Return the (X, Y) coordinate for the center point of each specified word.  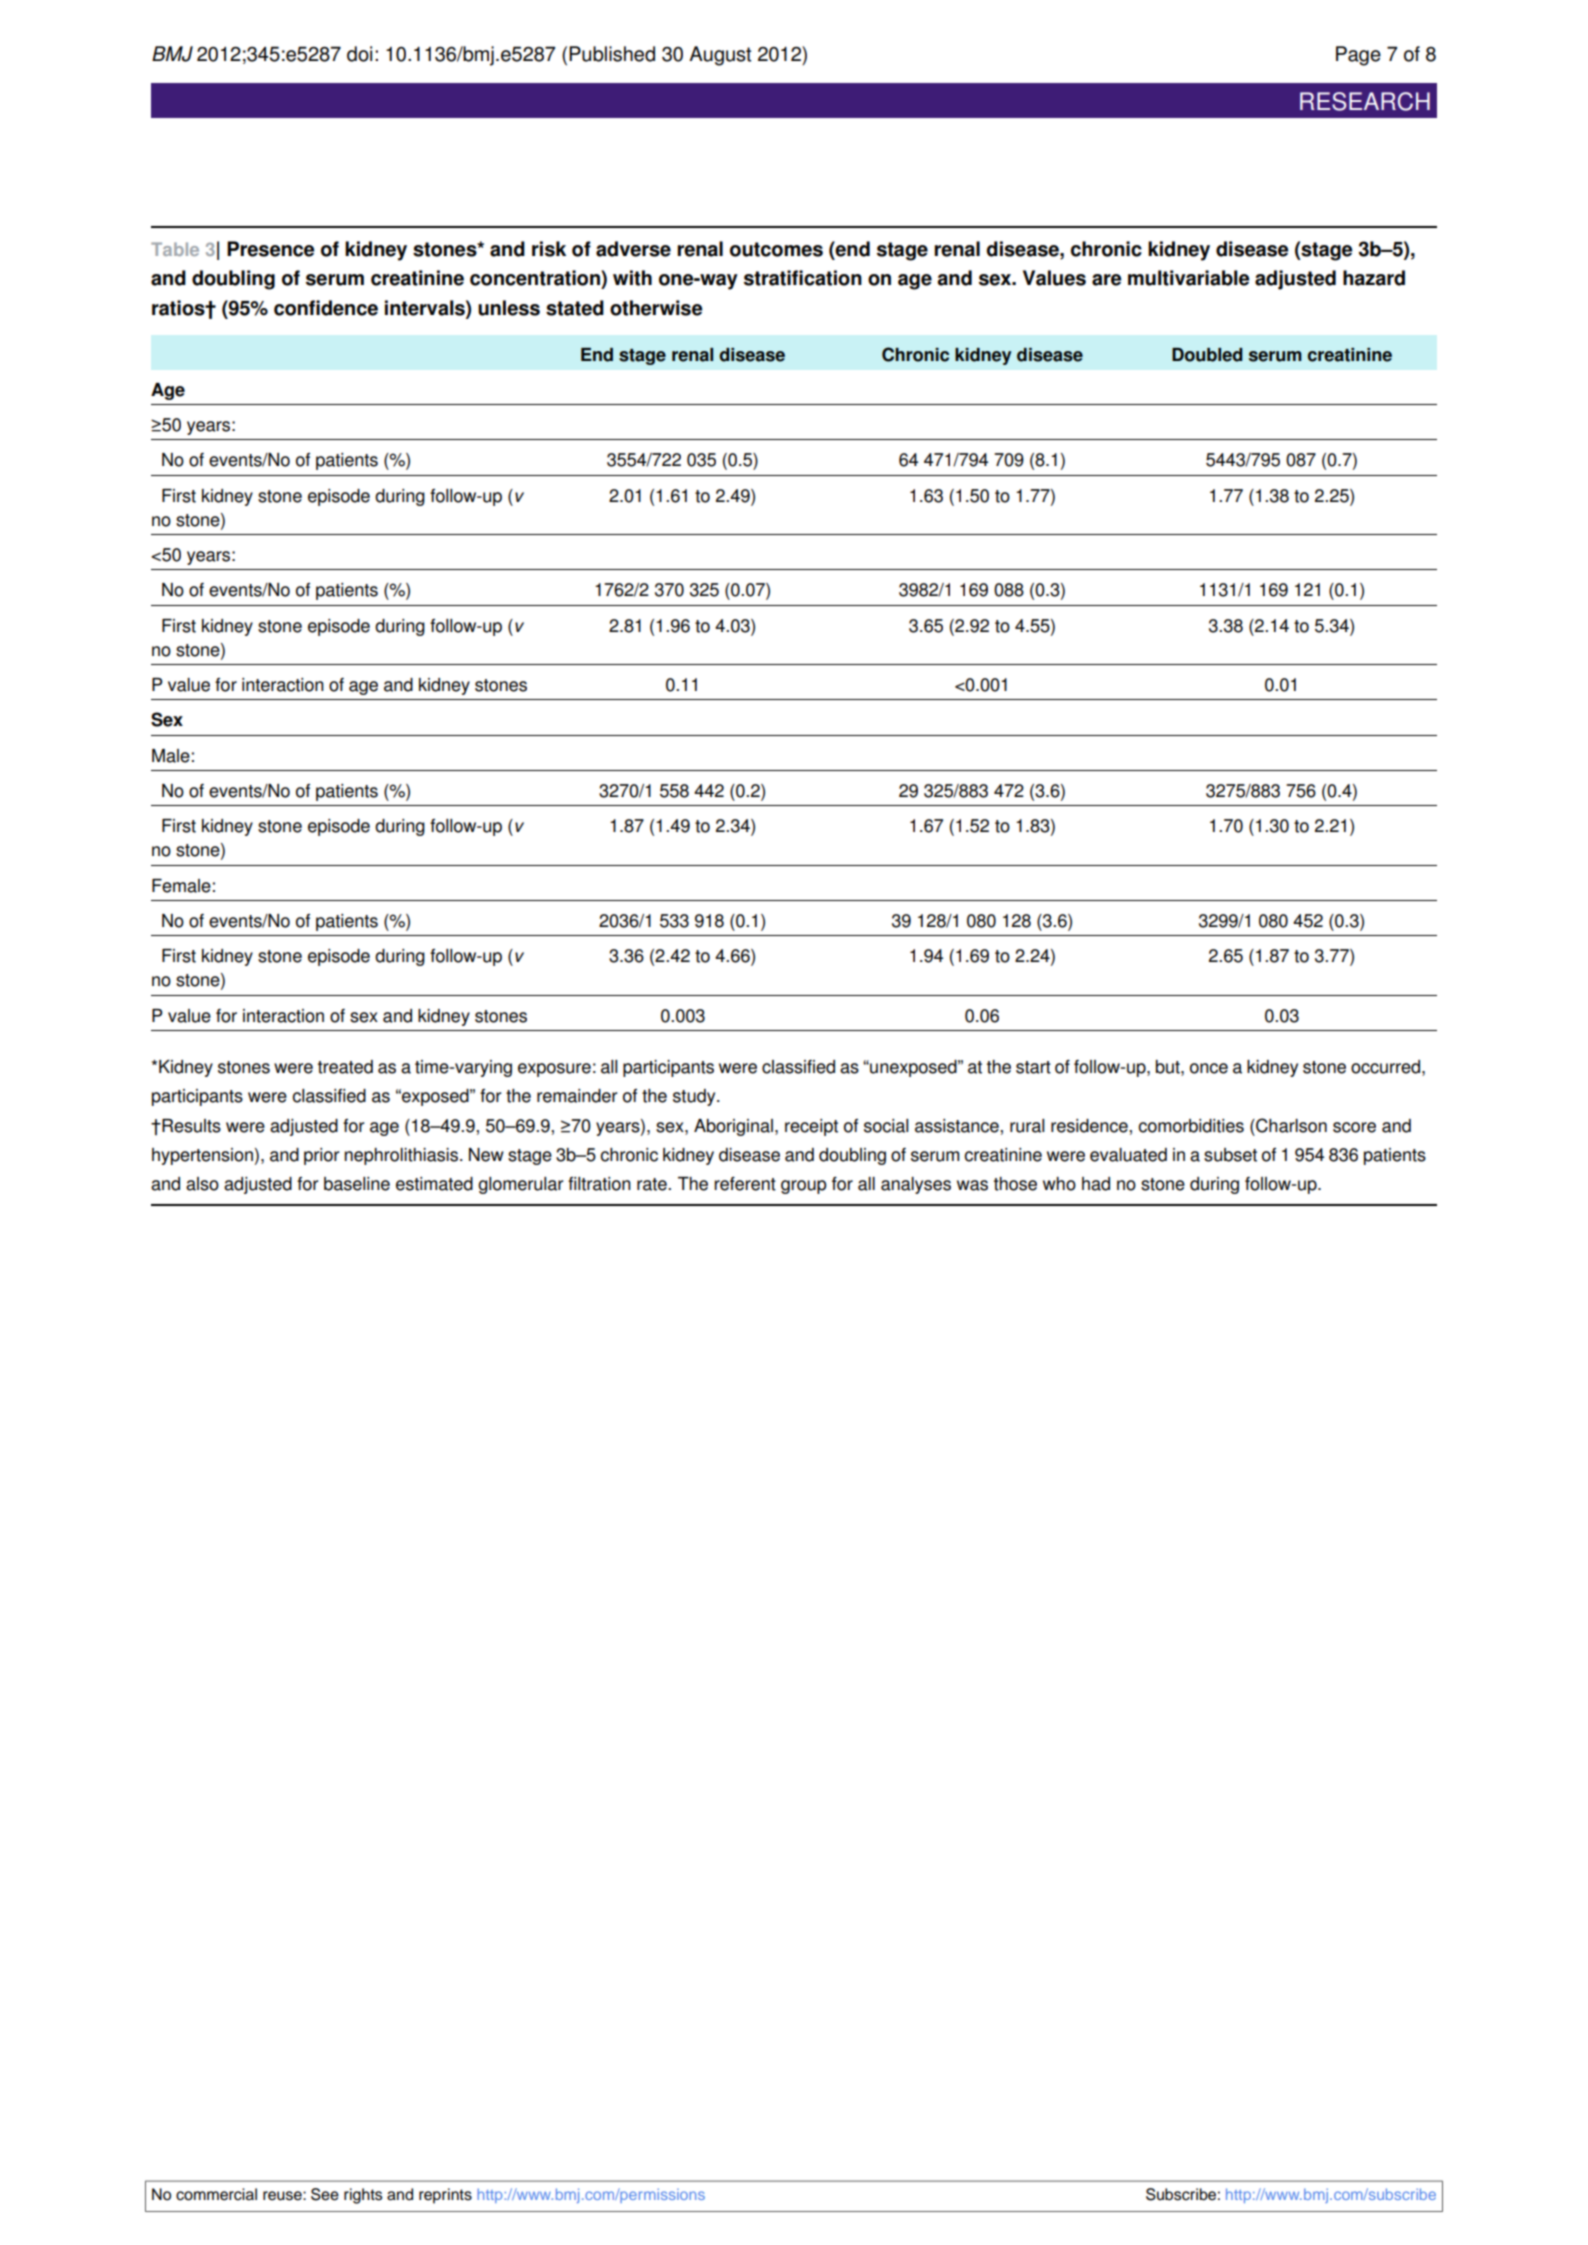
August (720, 56)
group (804, 1187)
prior (322, 1156)
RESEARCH (1365, 101)
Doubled (1207, 355)
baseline (357, 1184)
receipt (811, 1127)
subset (1230, 1155)
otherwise (656, 308)
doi (359, 54)
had (1096, 1184)
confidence (326, 308)
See (325, 2194)
